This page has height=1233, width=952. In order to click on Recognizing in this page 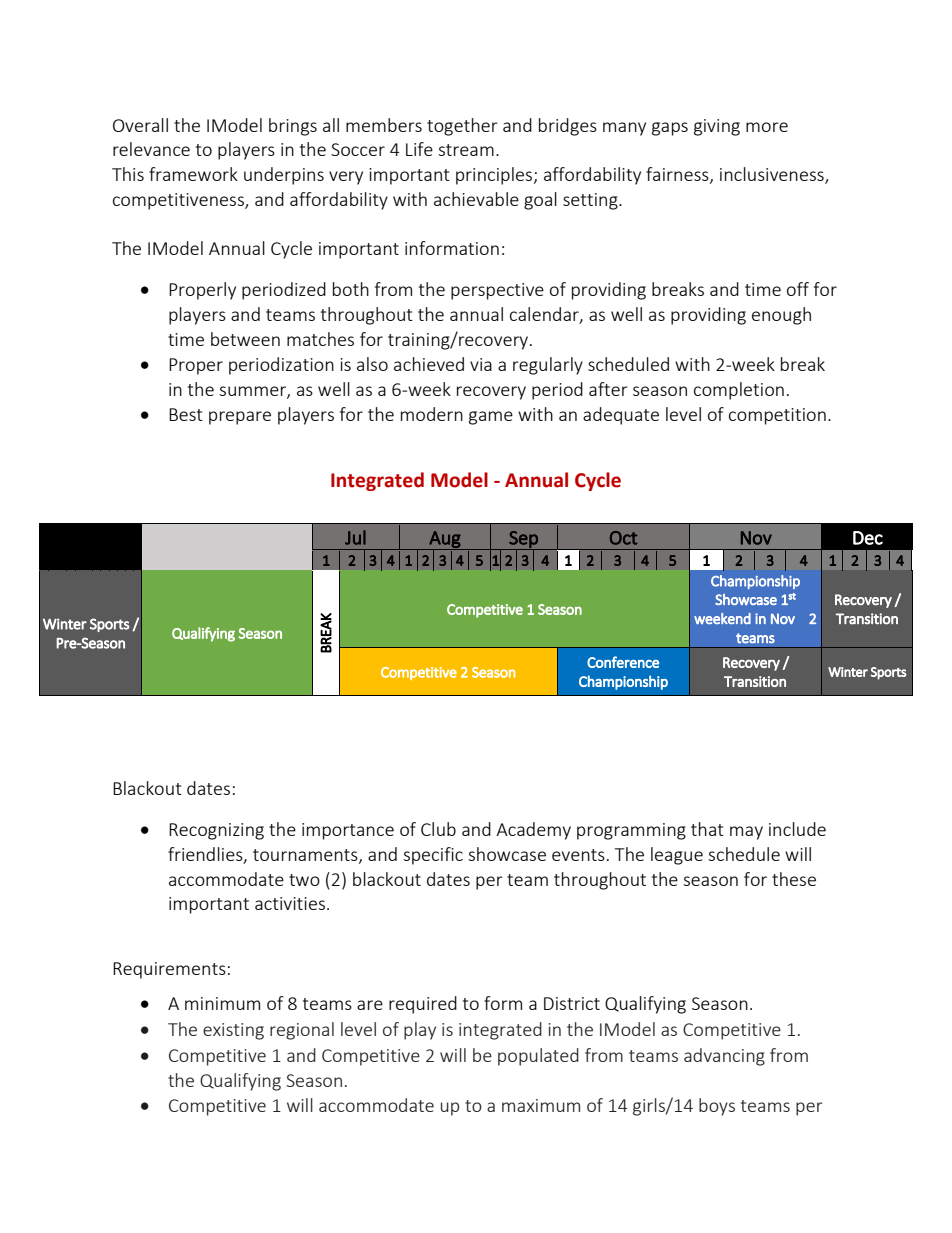, I will do `click(216, 831)`.
